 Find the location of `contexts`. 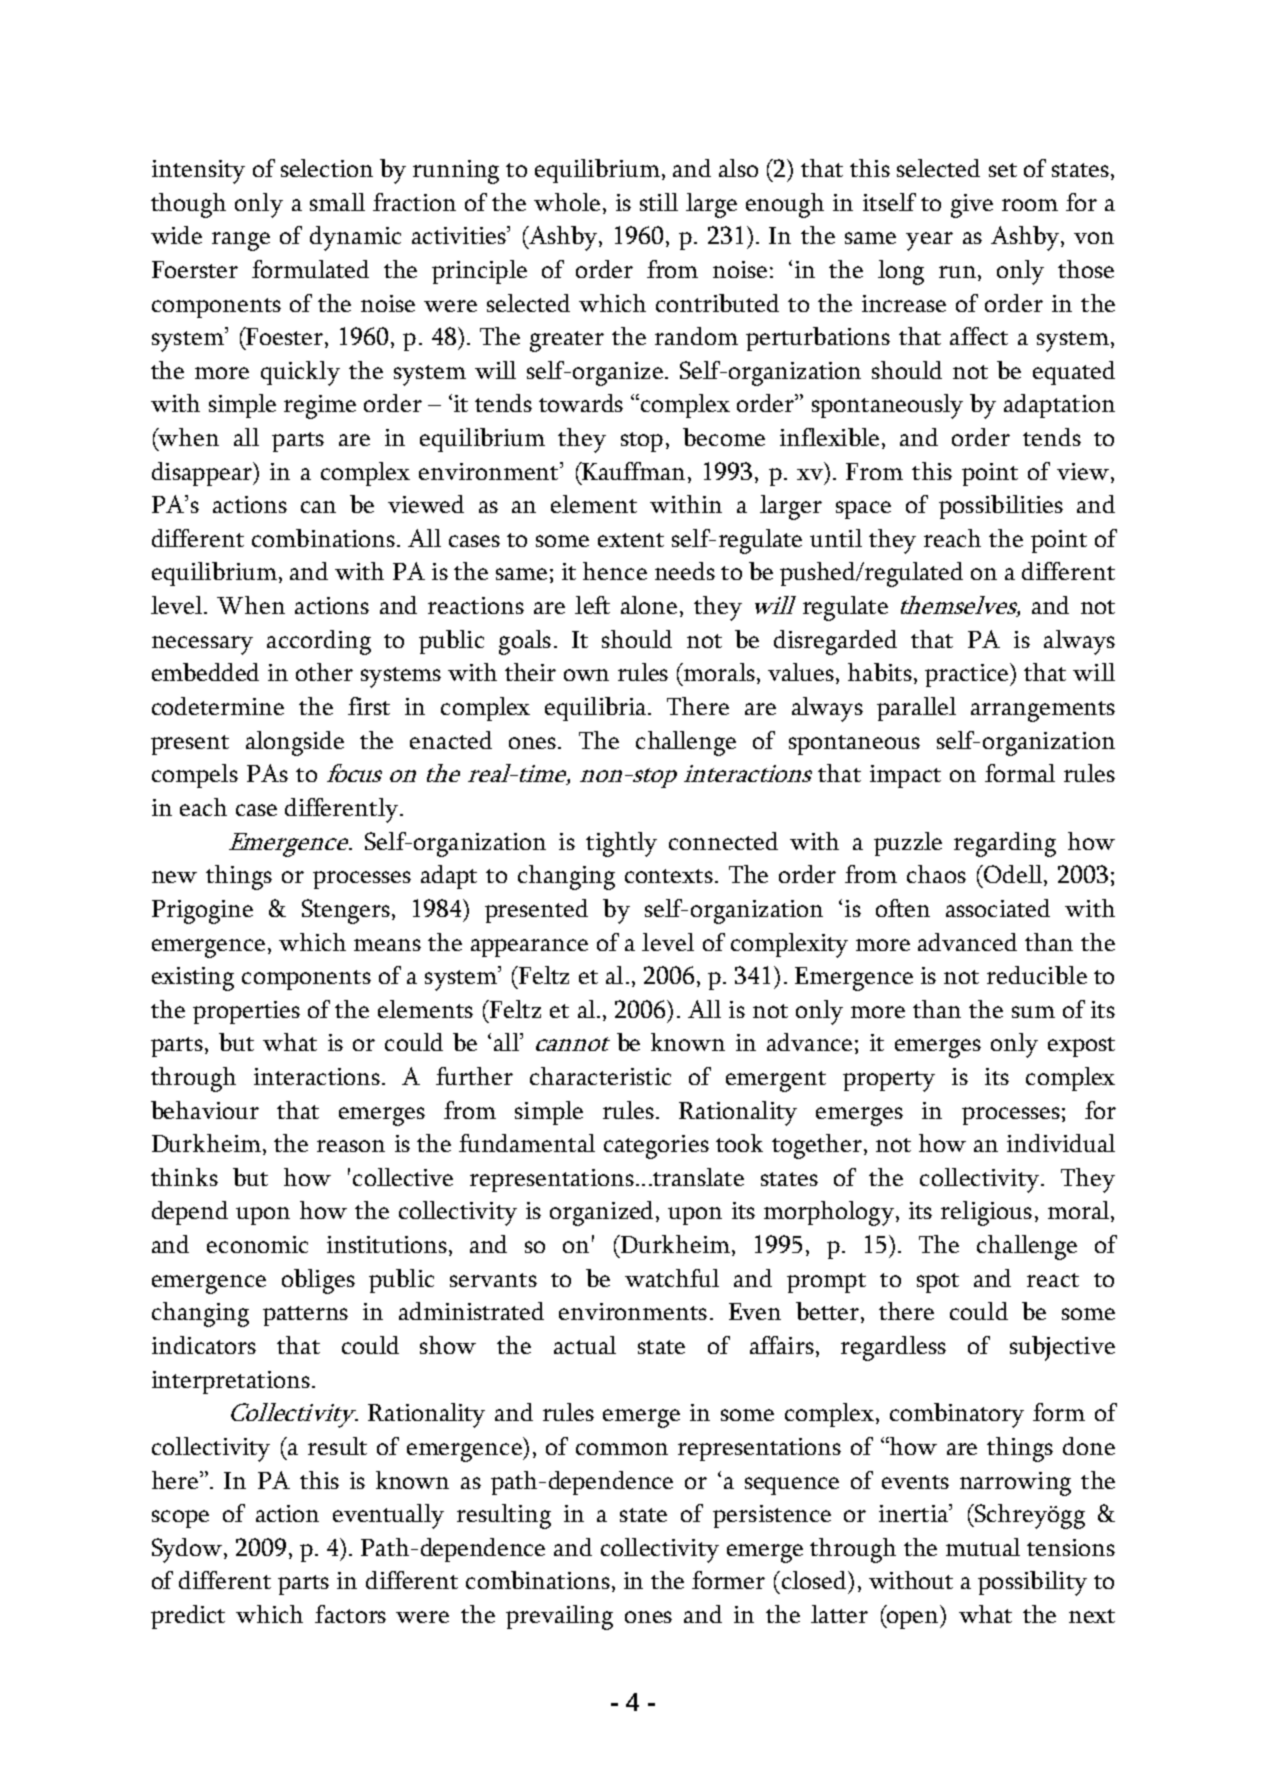

contexts is located at coordinates (669, 876).
